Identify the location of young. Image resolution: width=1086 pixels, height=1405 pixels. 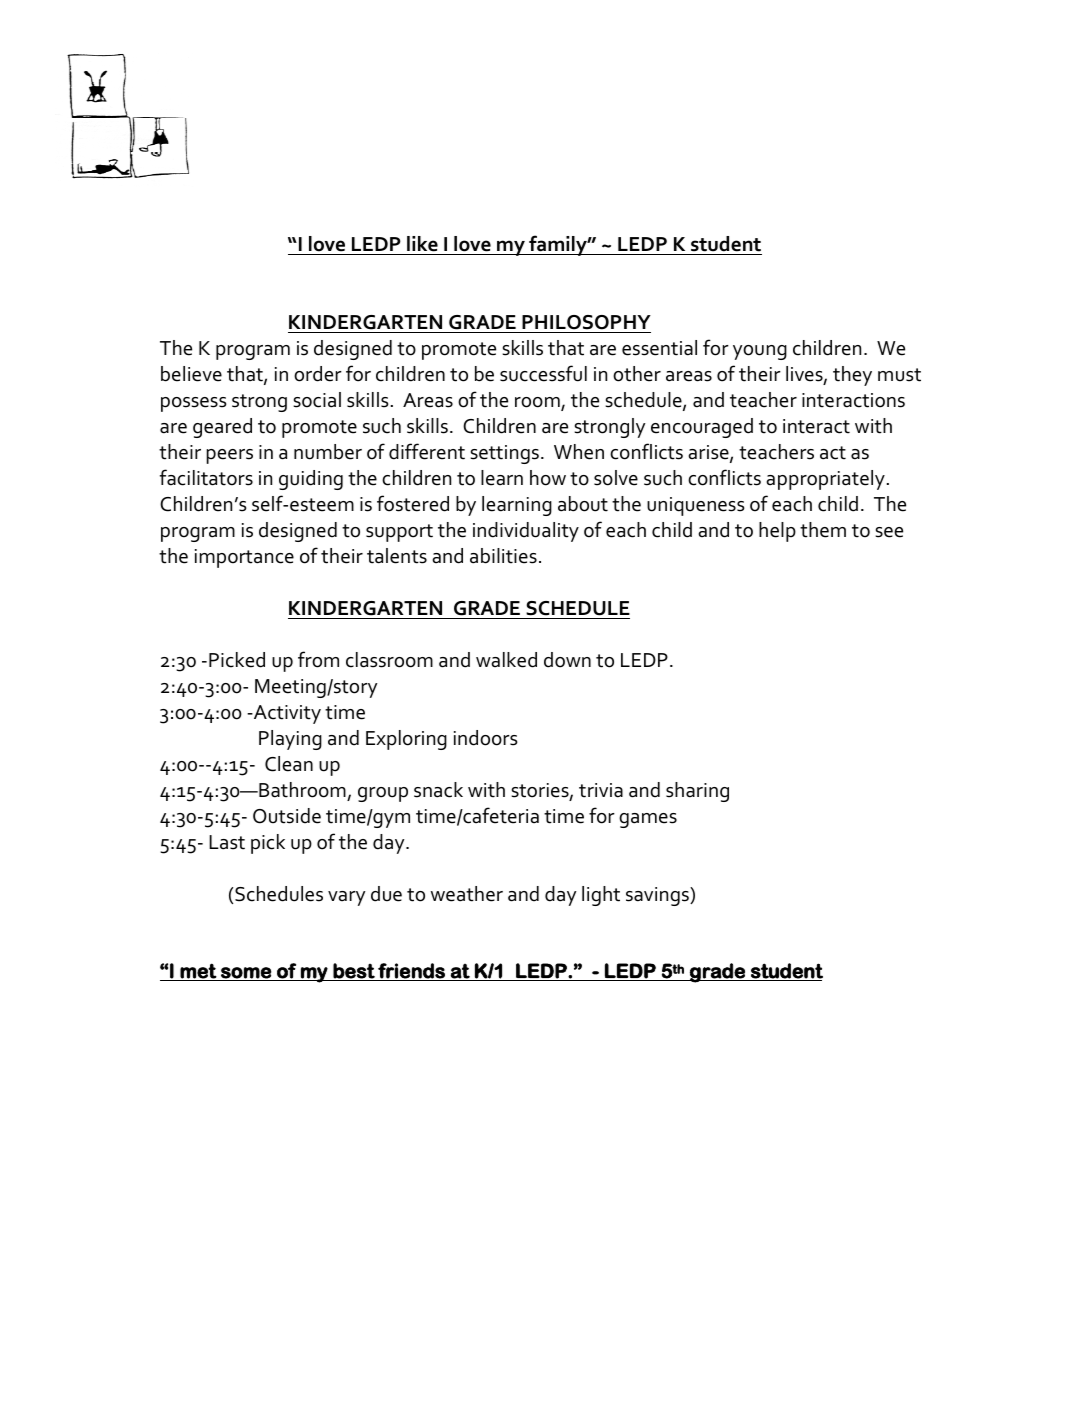
(760, 352).
